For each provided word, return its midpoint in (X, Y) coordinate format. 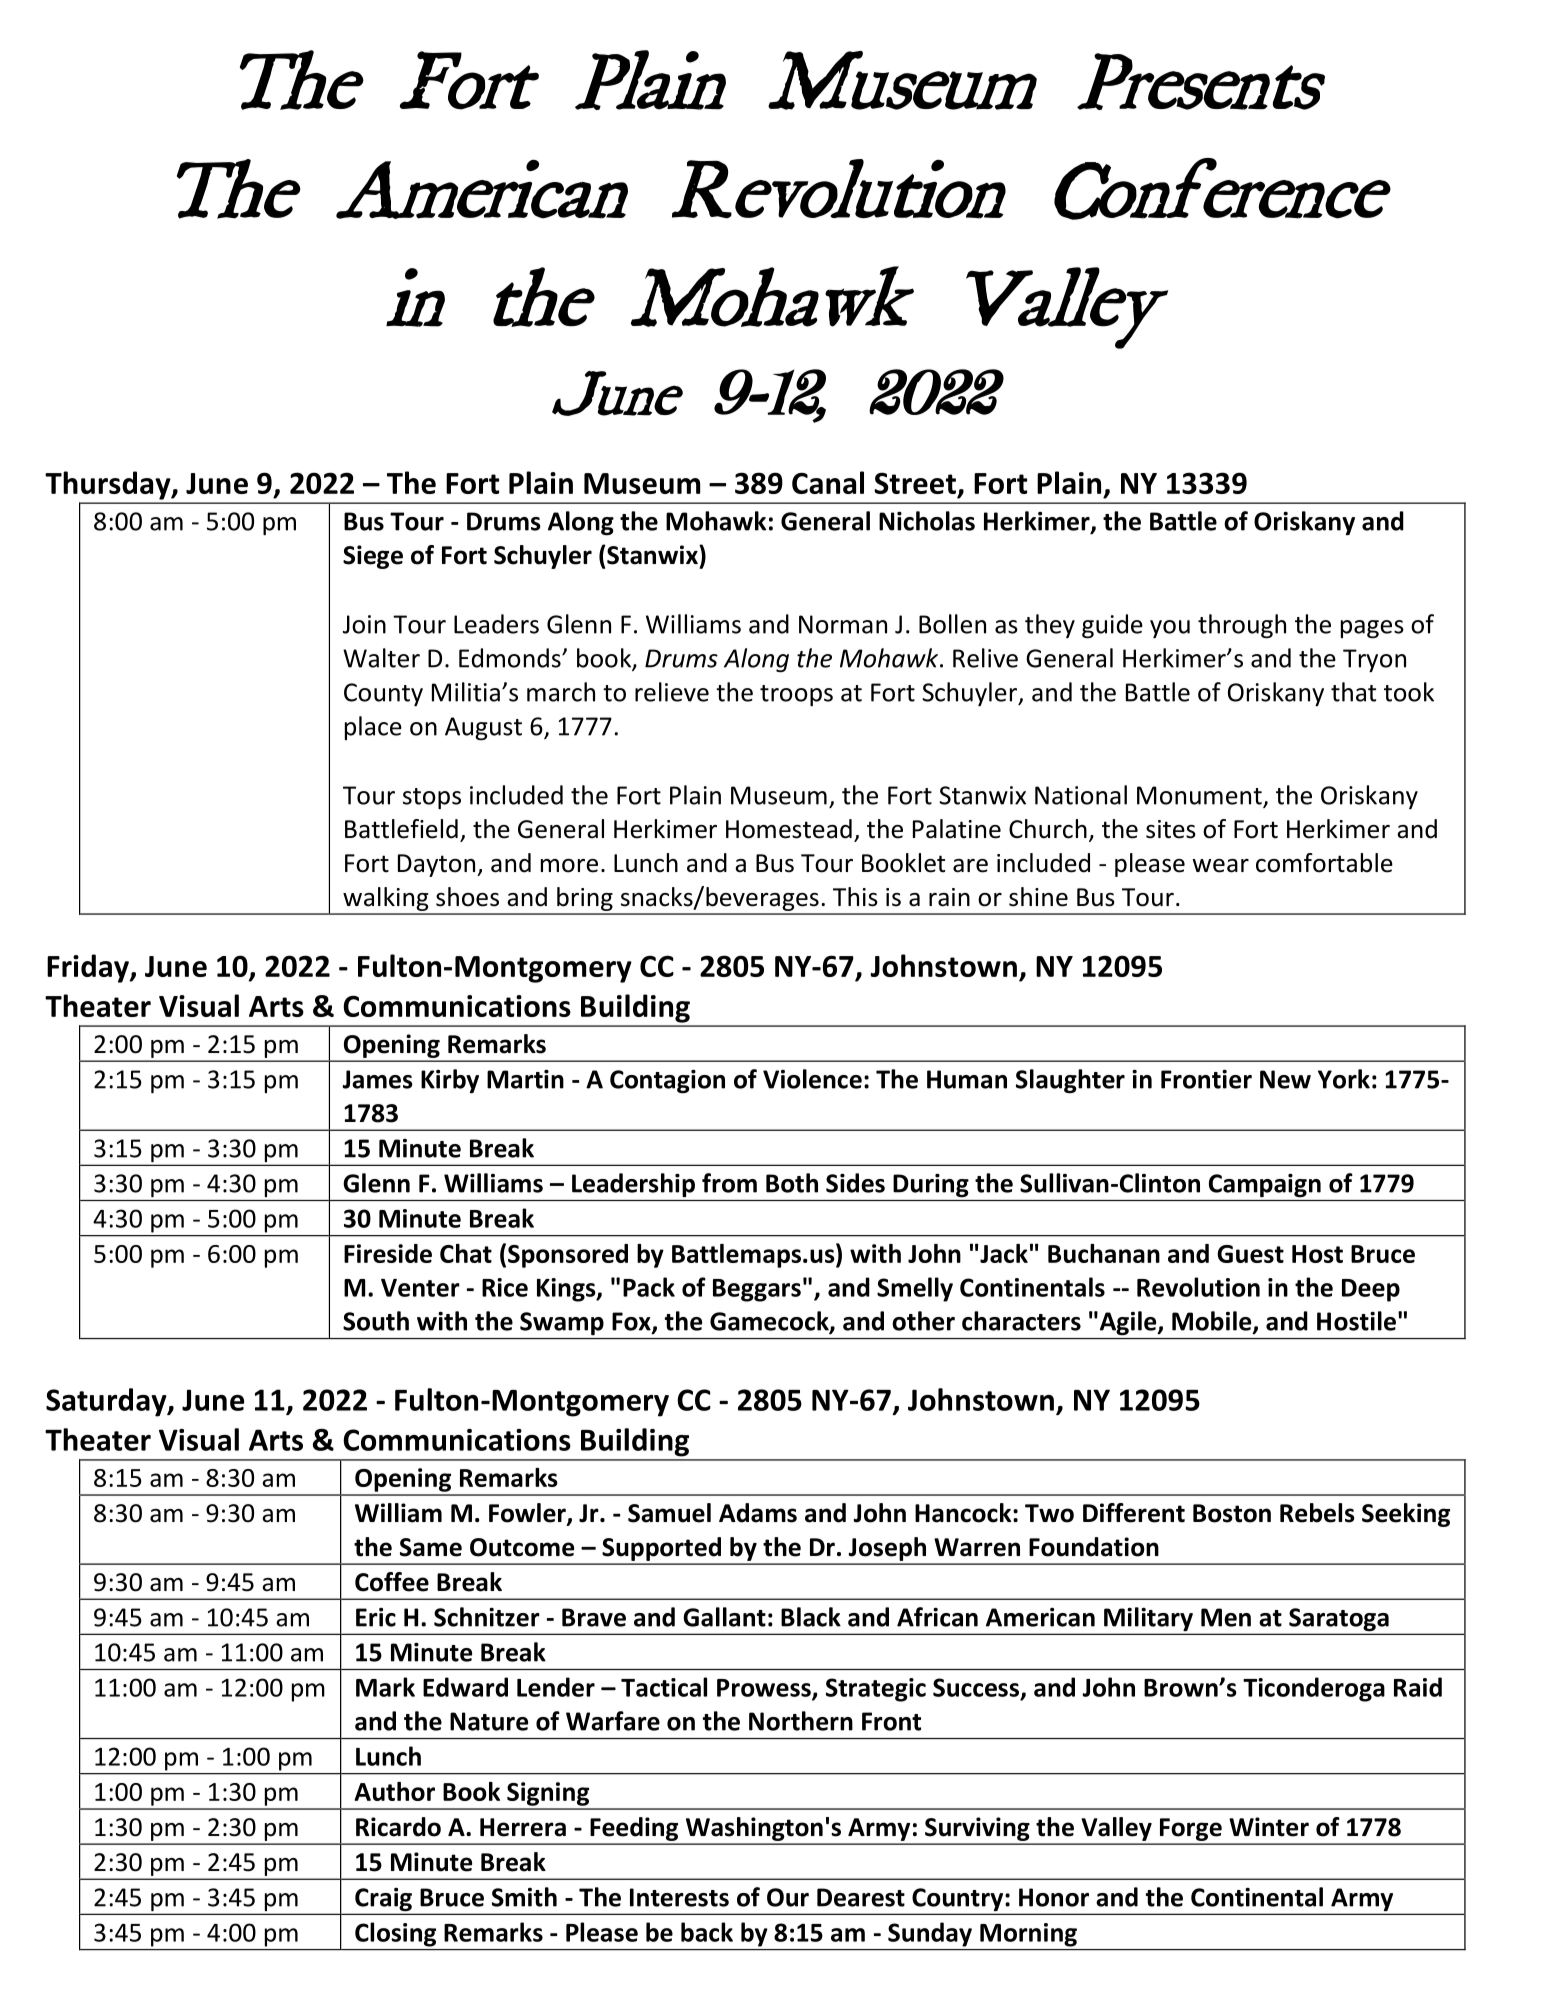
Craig (383, 1901)
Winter (1269, 1827)
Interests (679, 1897)
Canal (828, 482)
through (1242, 626)
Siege (373, 557)
